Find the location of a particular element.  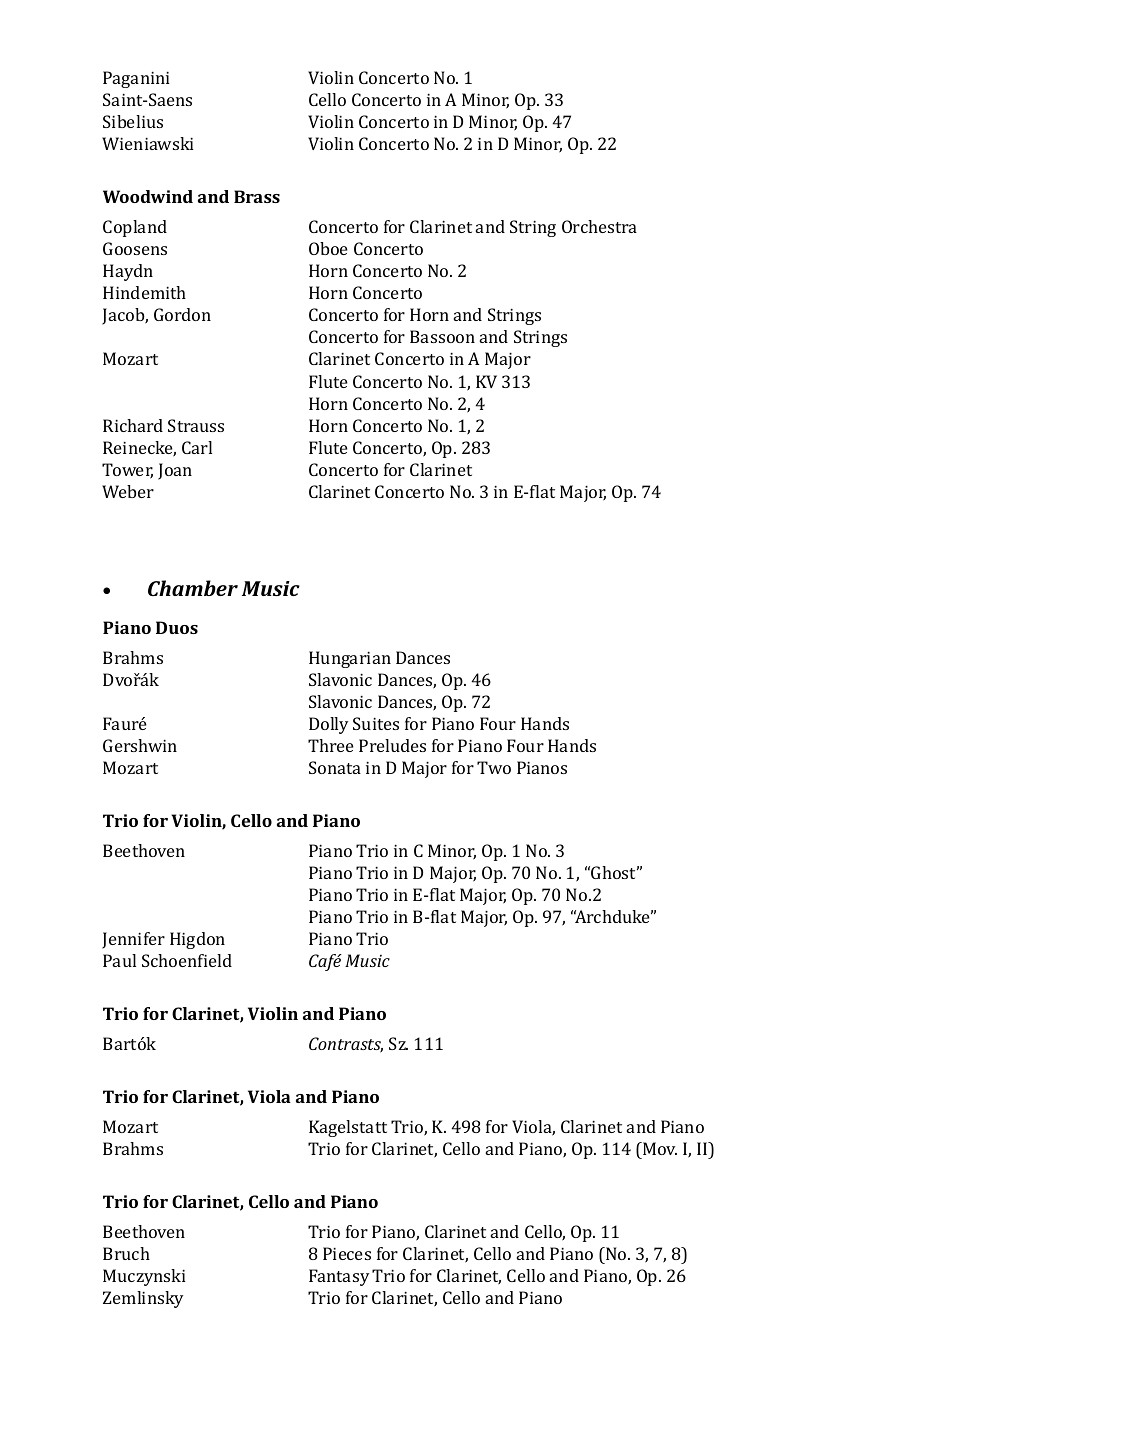

Fantasy is located at coordinates (339, 1277).
